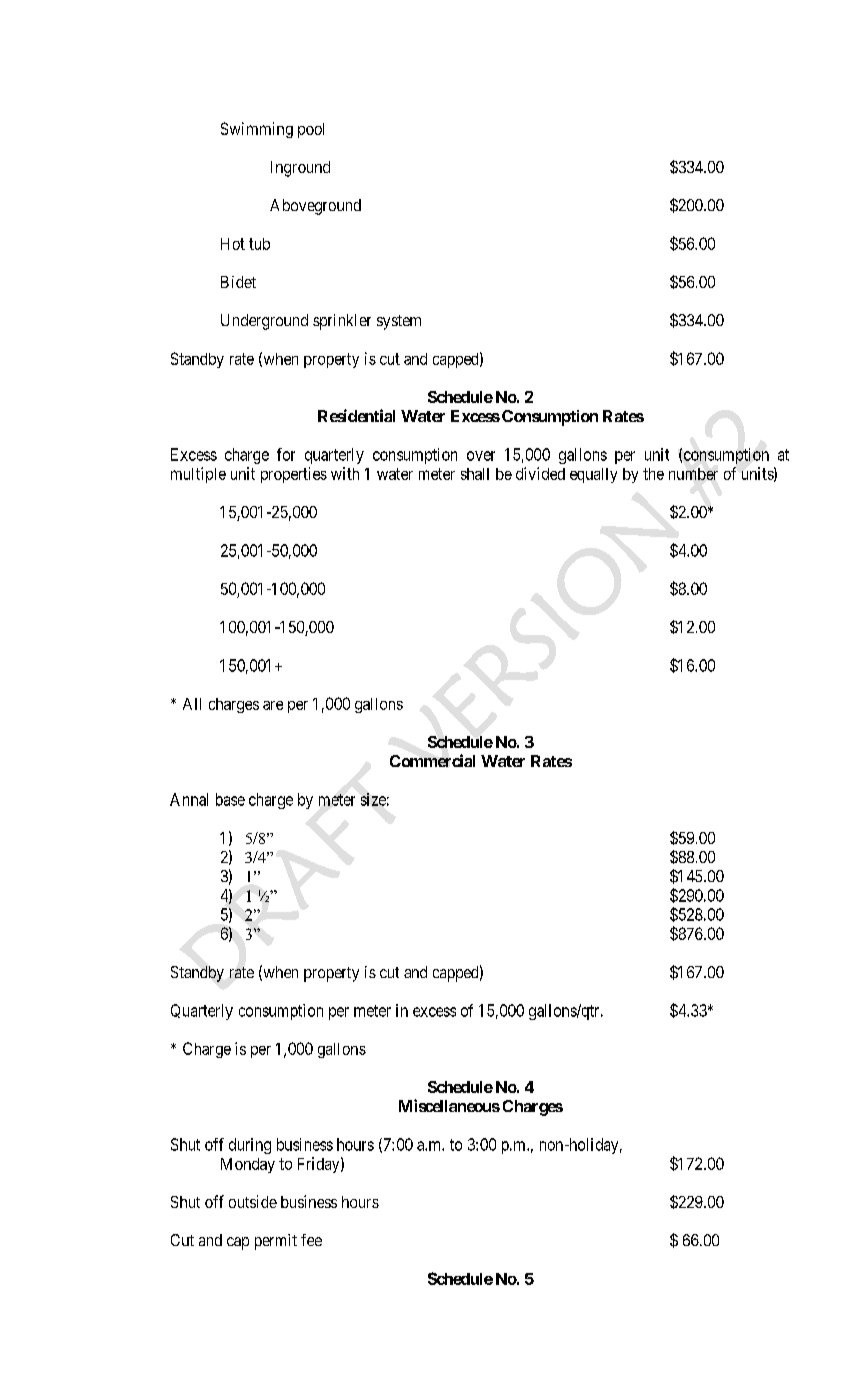 The width and height of the screenshot is (849, 1400). Describe the element at coordinates (475, 474) in the screenshot. I see `shall` at that location.
